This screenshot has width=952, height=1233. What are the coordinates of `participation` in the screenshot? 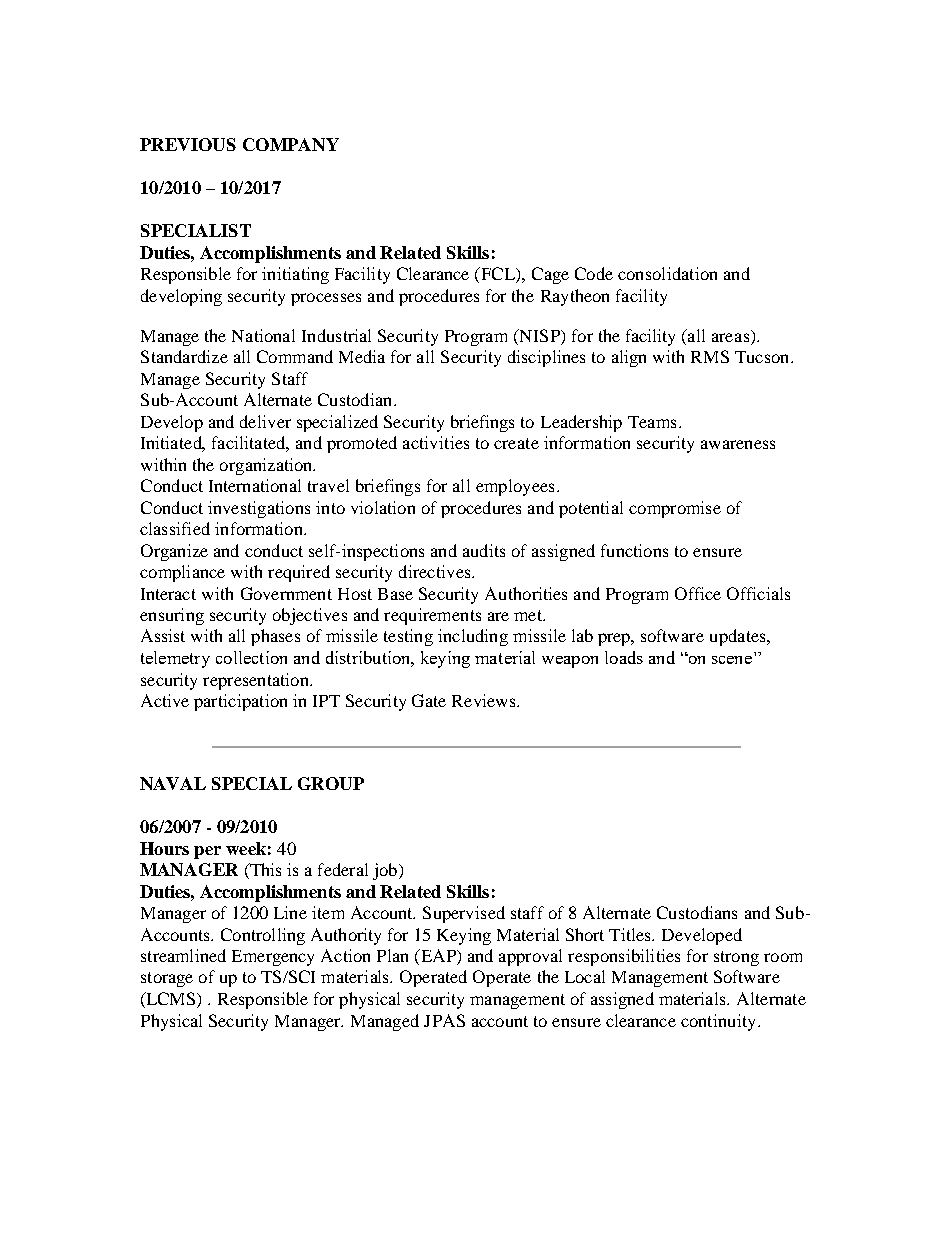 It's located at (240, 702).
